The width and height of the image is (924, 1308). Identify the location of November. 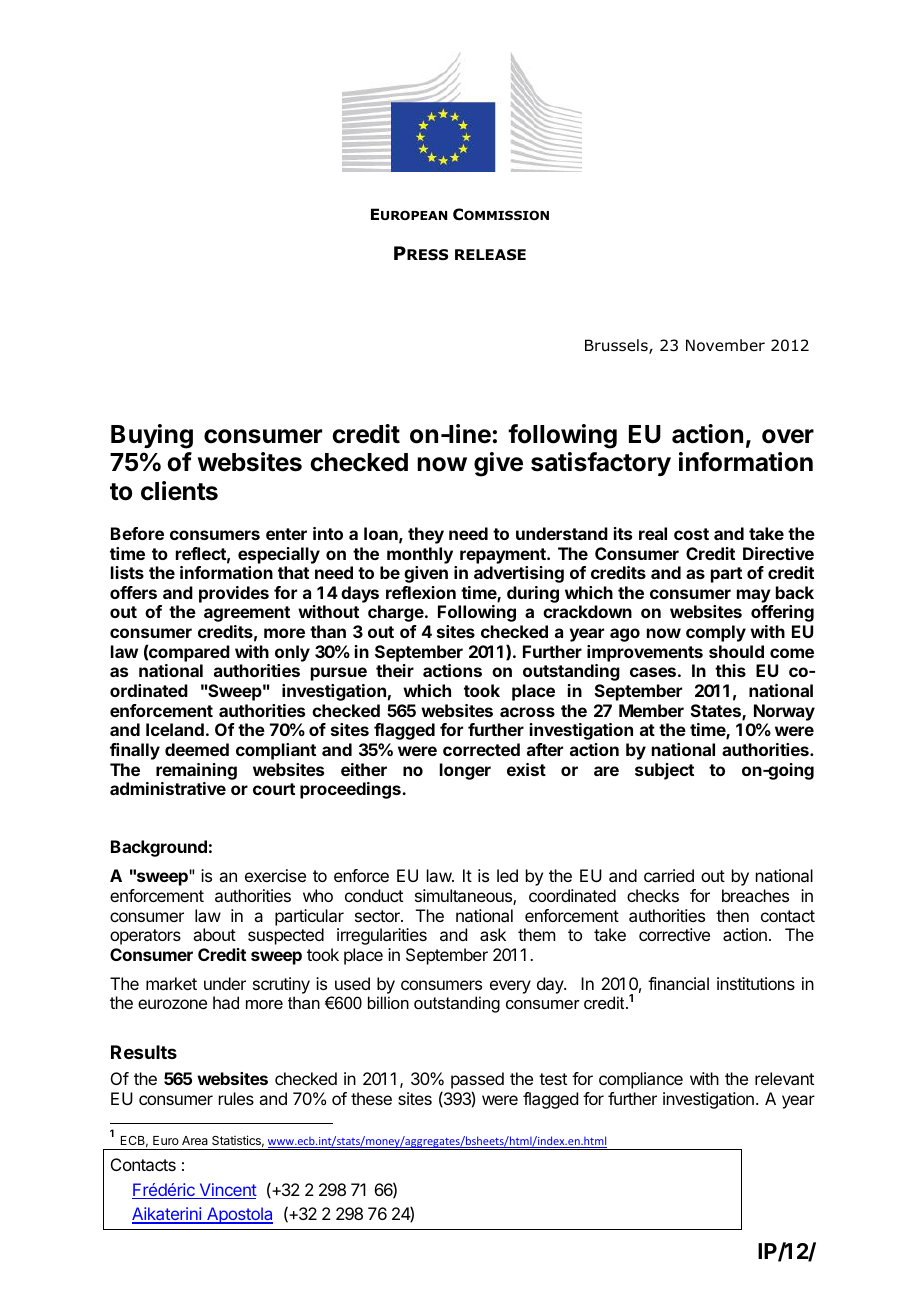
(725, 345).
